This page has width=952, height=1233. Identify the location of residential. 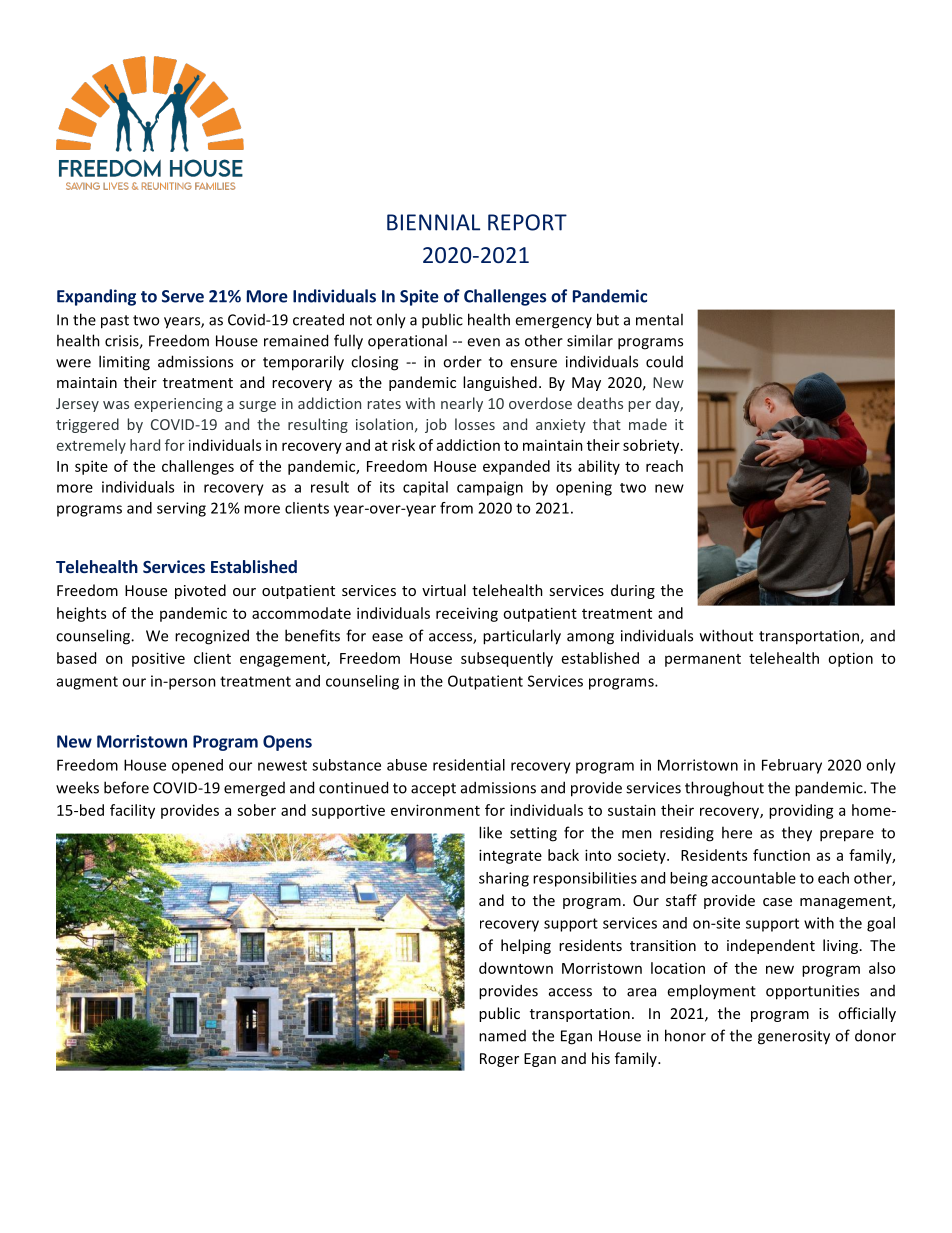
(469, 765).
